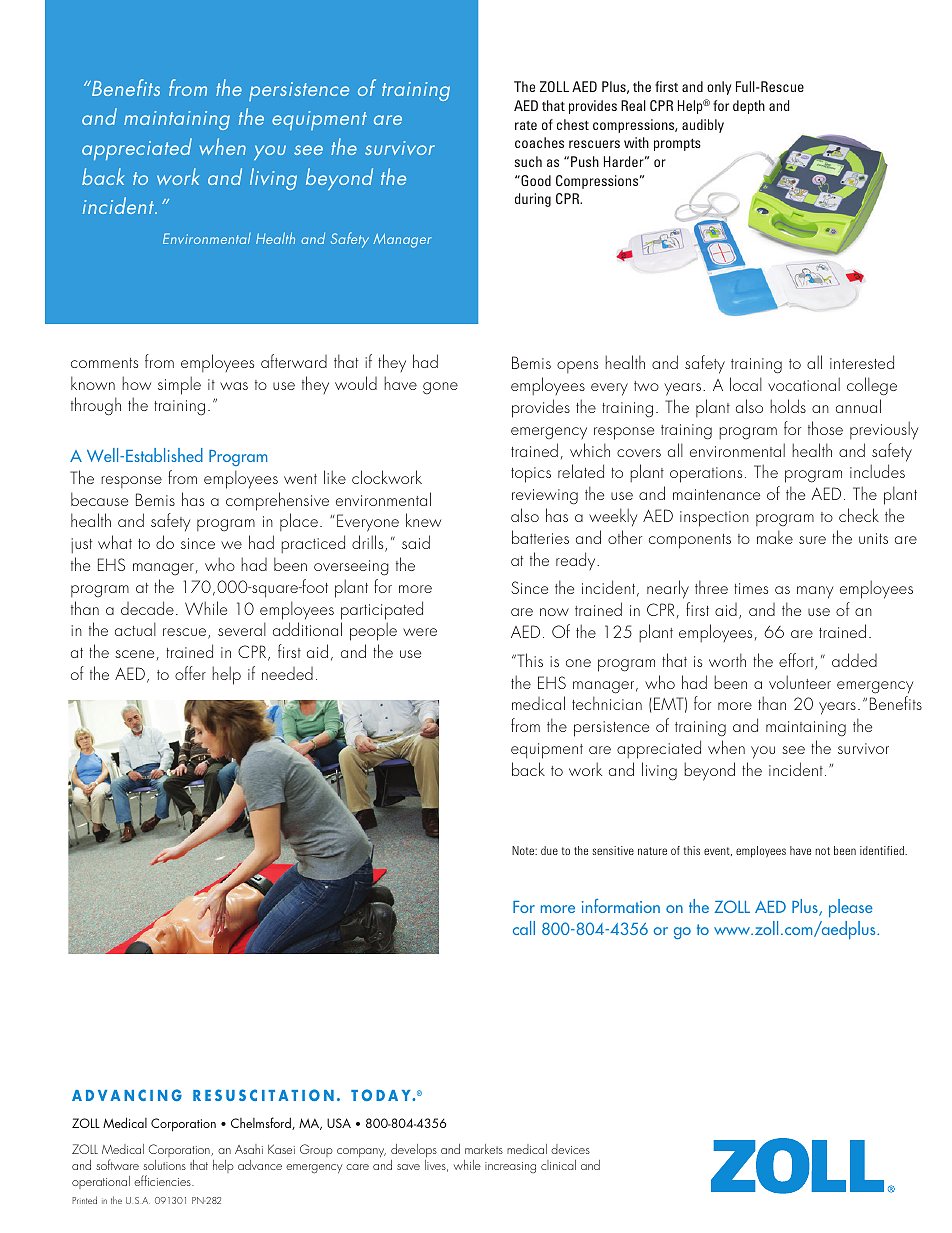 The image size is (952, 1233). Describe the element at coordinates (190, 673) in the page. I see `offer` at that location.
